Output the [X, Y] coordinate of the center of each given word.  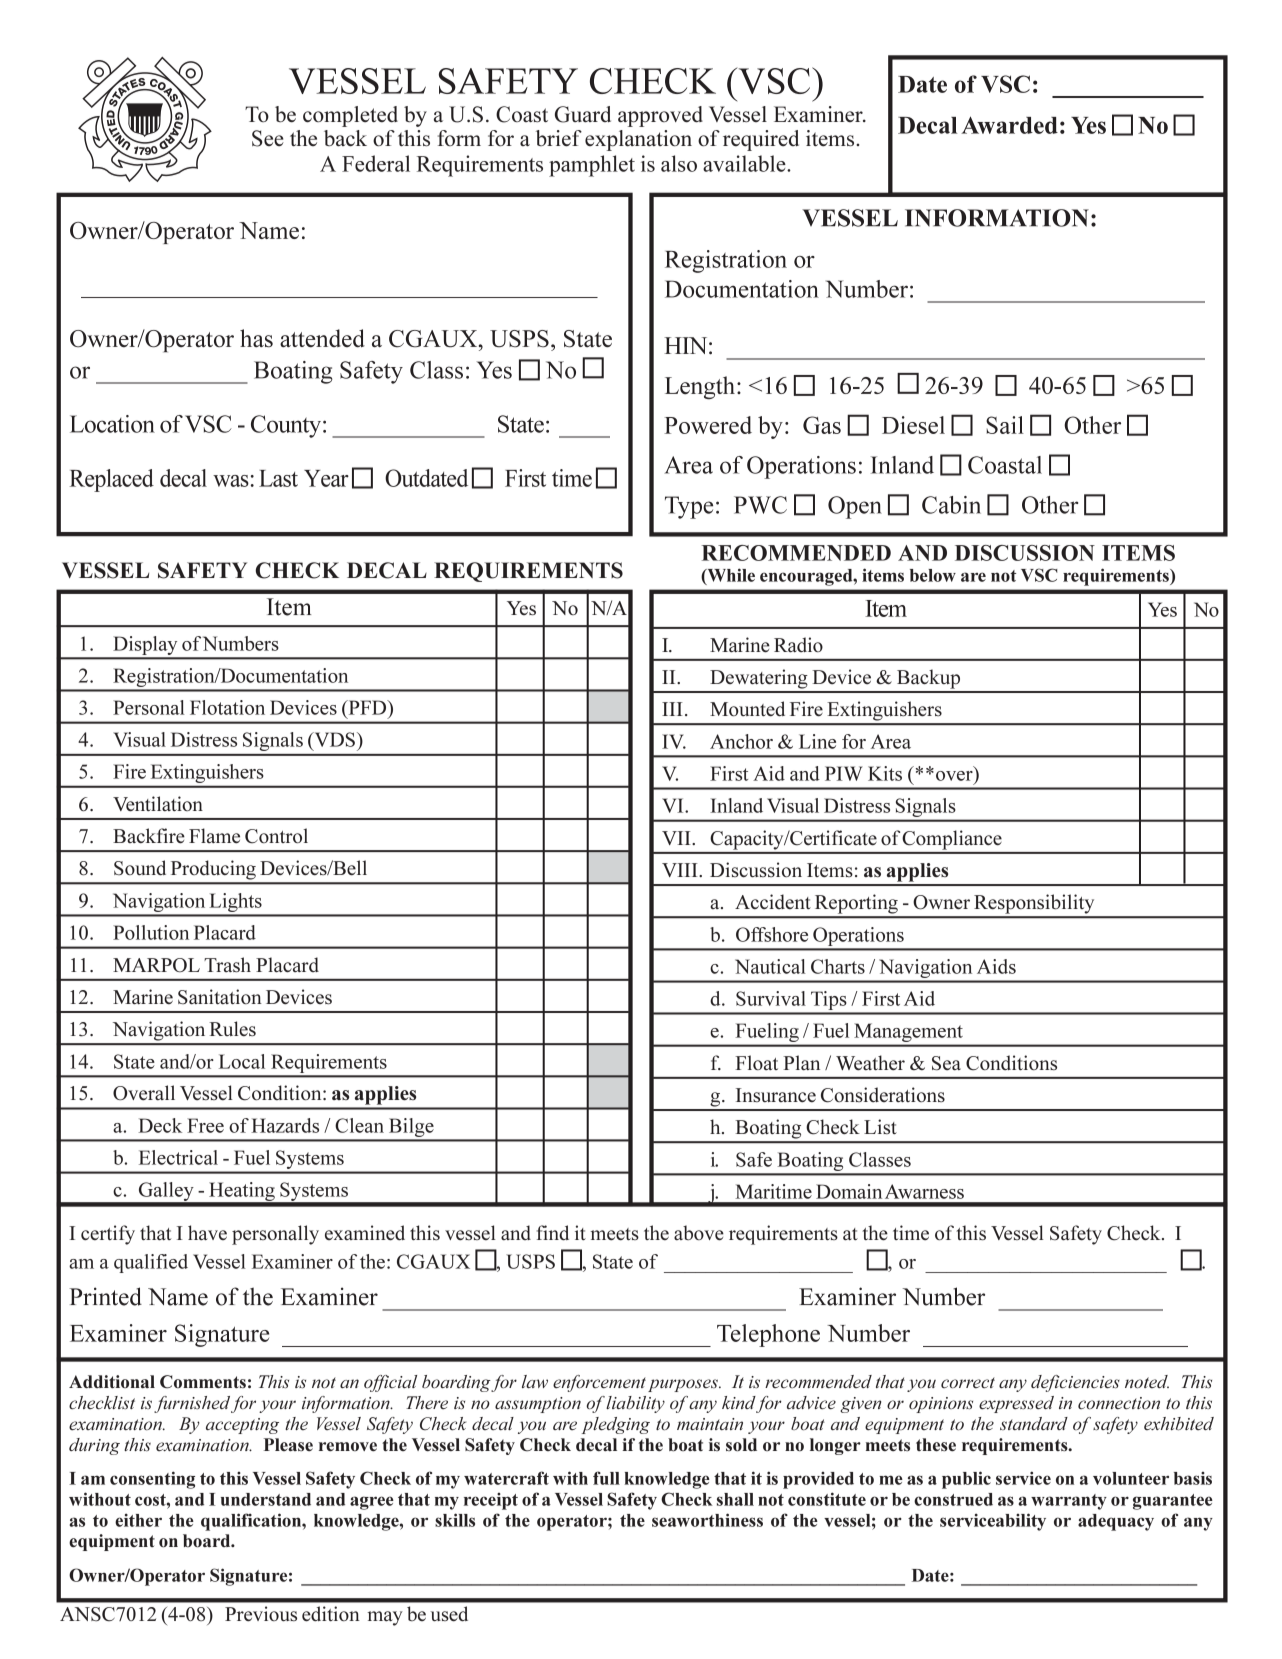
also [679, 163]
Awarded [1009, 125]
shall [735, 1499]
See [268, 138]
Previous [261, 1614]
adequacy [1116, 1522]
